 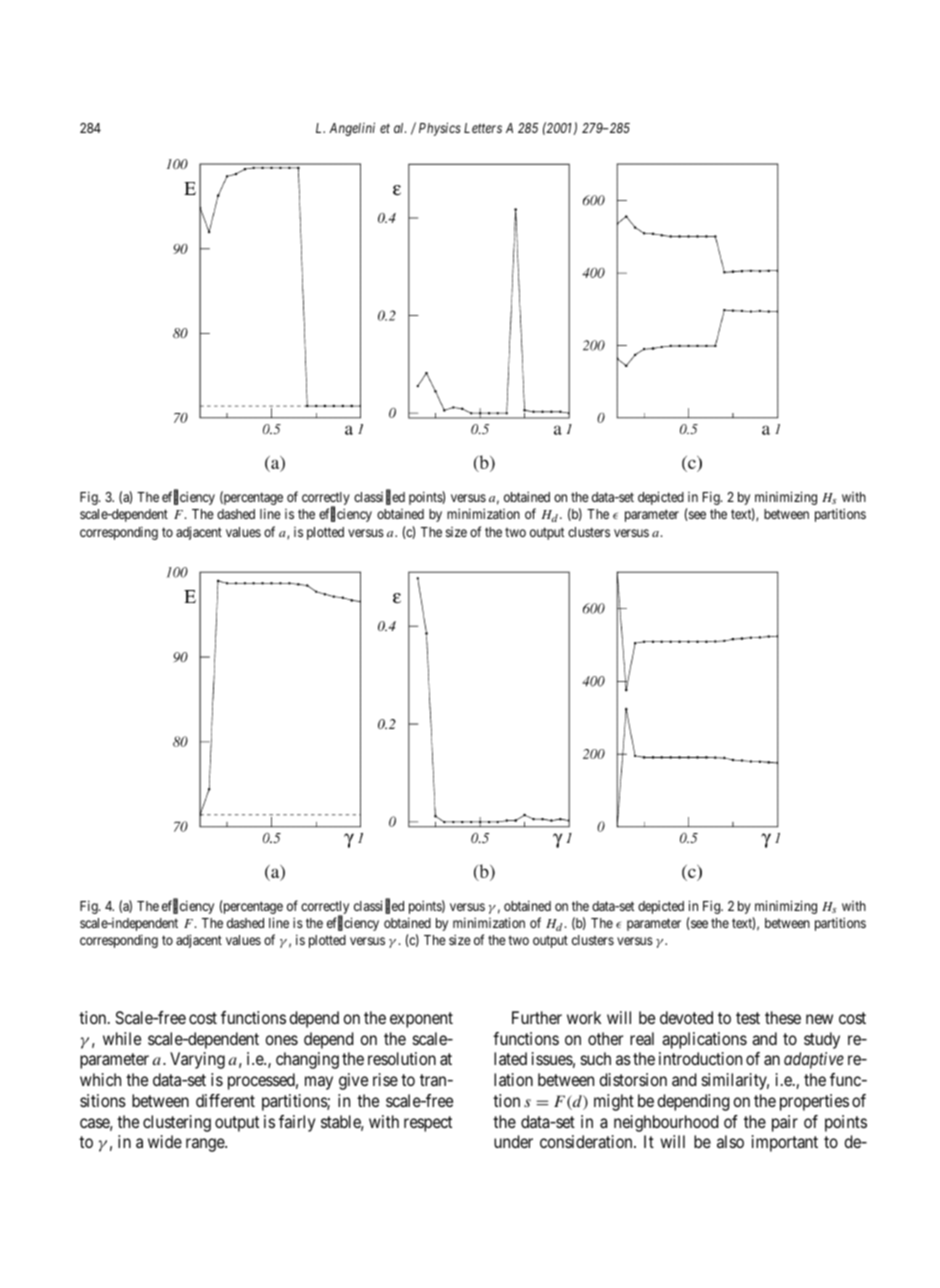 What do you see at coordinates (122, 1038) in the screenshot?
I see `while` at bounding box center [122, 1038].
